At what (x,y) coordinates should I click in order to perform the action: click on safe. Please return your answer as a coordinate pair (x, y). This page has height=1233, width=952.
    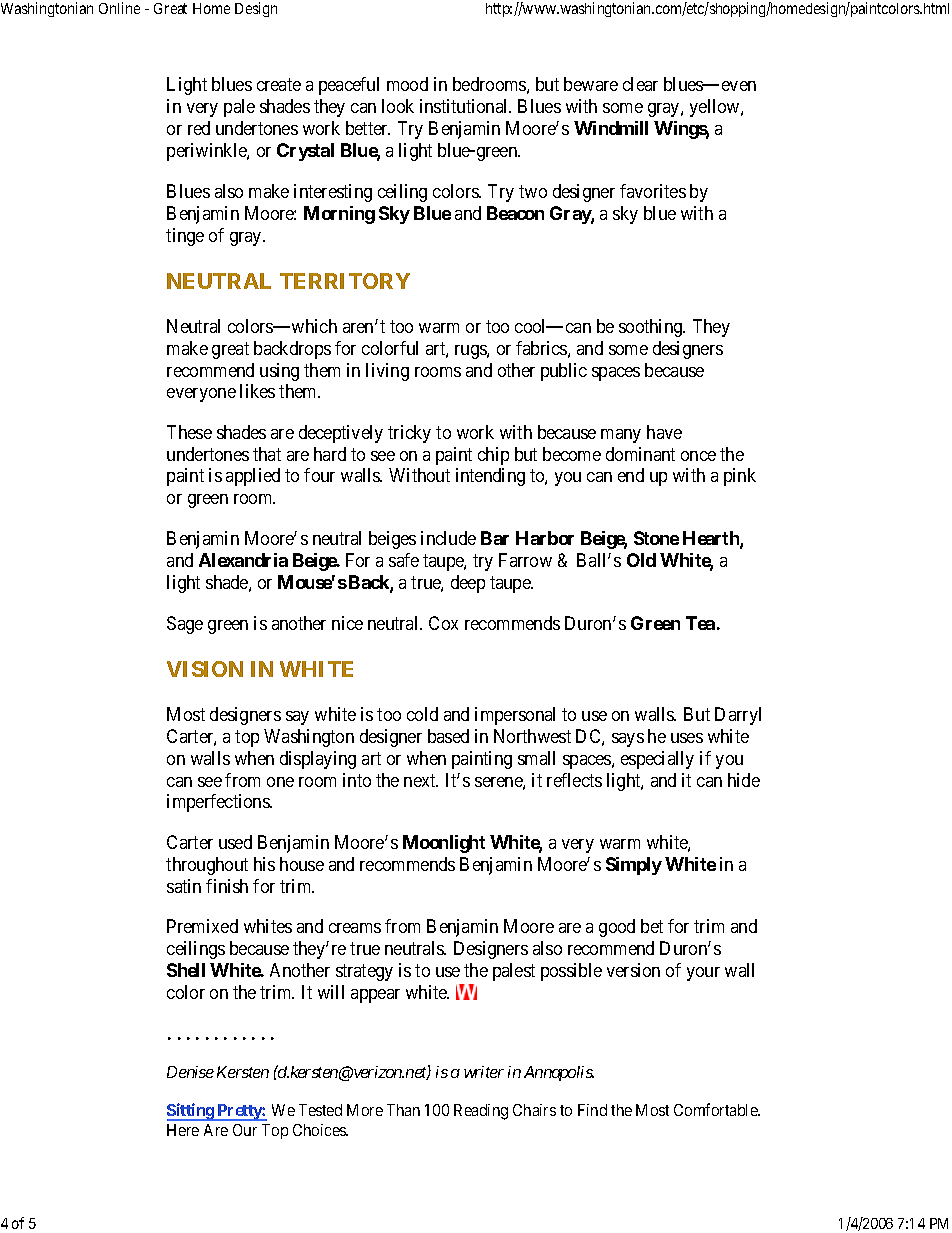
    Looking at the image, I should click on (404, 560).
